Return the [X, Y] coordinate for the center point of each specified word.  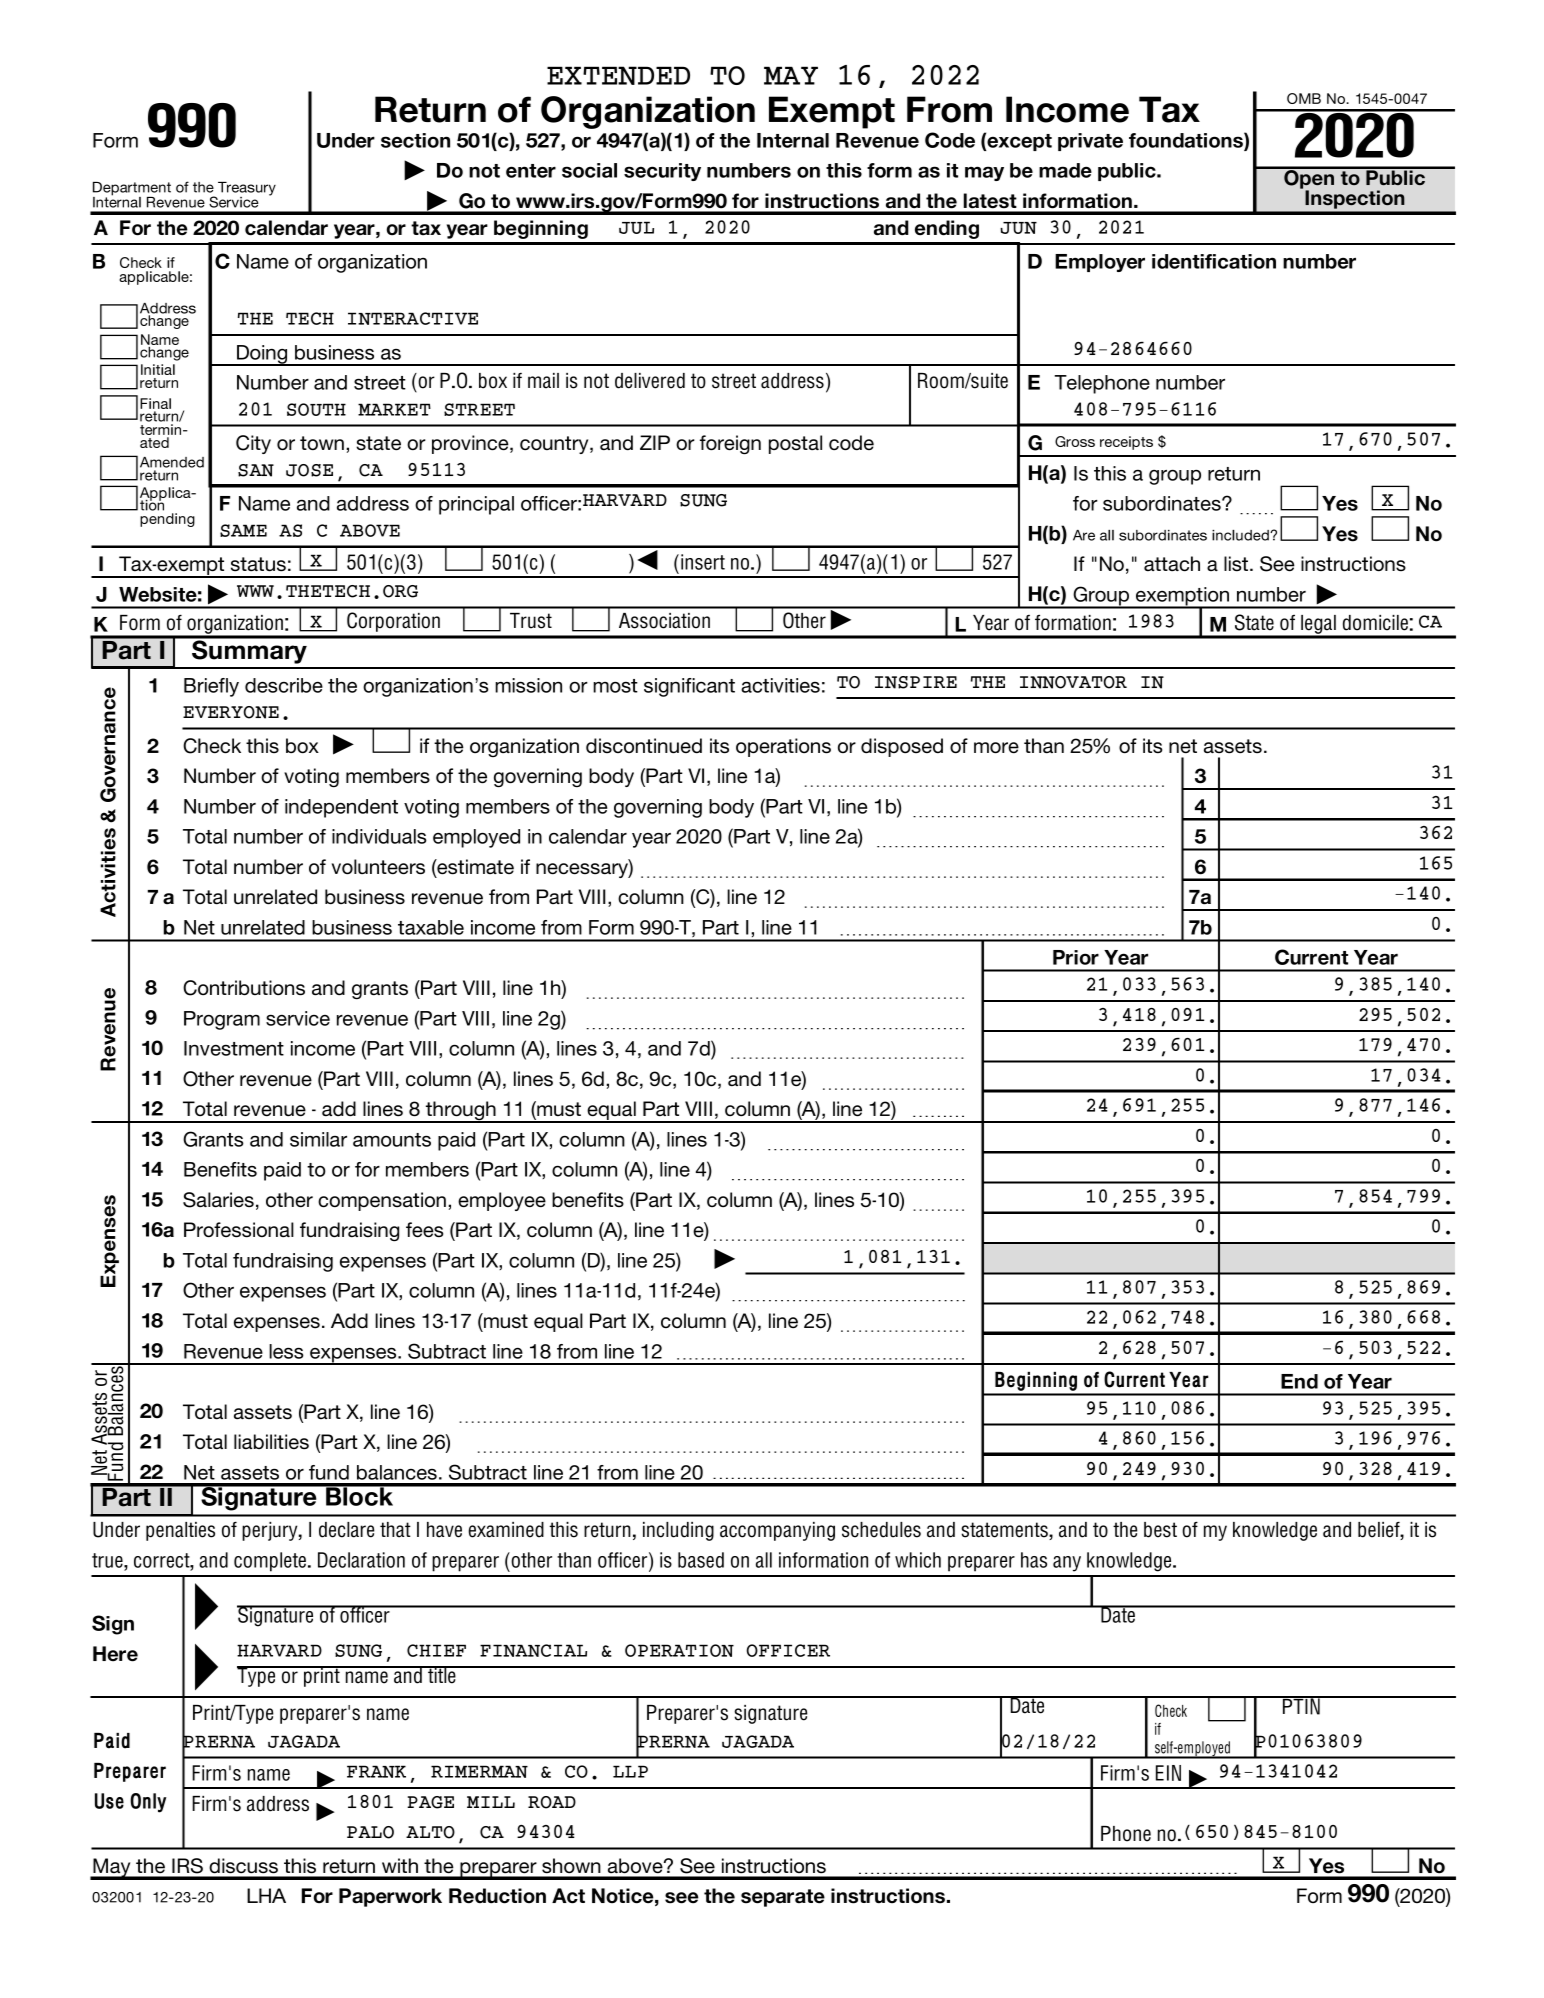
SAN [256, 470]
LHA [266, 1895]
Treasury [246, 190]
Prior [1076, 957]
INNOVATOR [1073, 682]
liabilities [271, 1442]
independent [341, 808]
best [1160, 1530]
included [1241, 535]
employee [502, 1201]
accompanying [777, 1531]
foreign [730, 444]
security [662, 172]
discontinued [644, 745]
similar [318, 1139]
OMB [1304, 98]
